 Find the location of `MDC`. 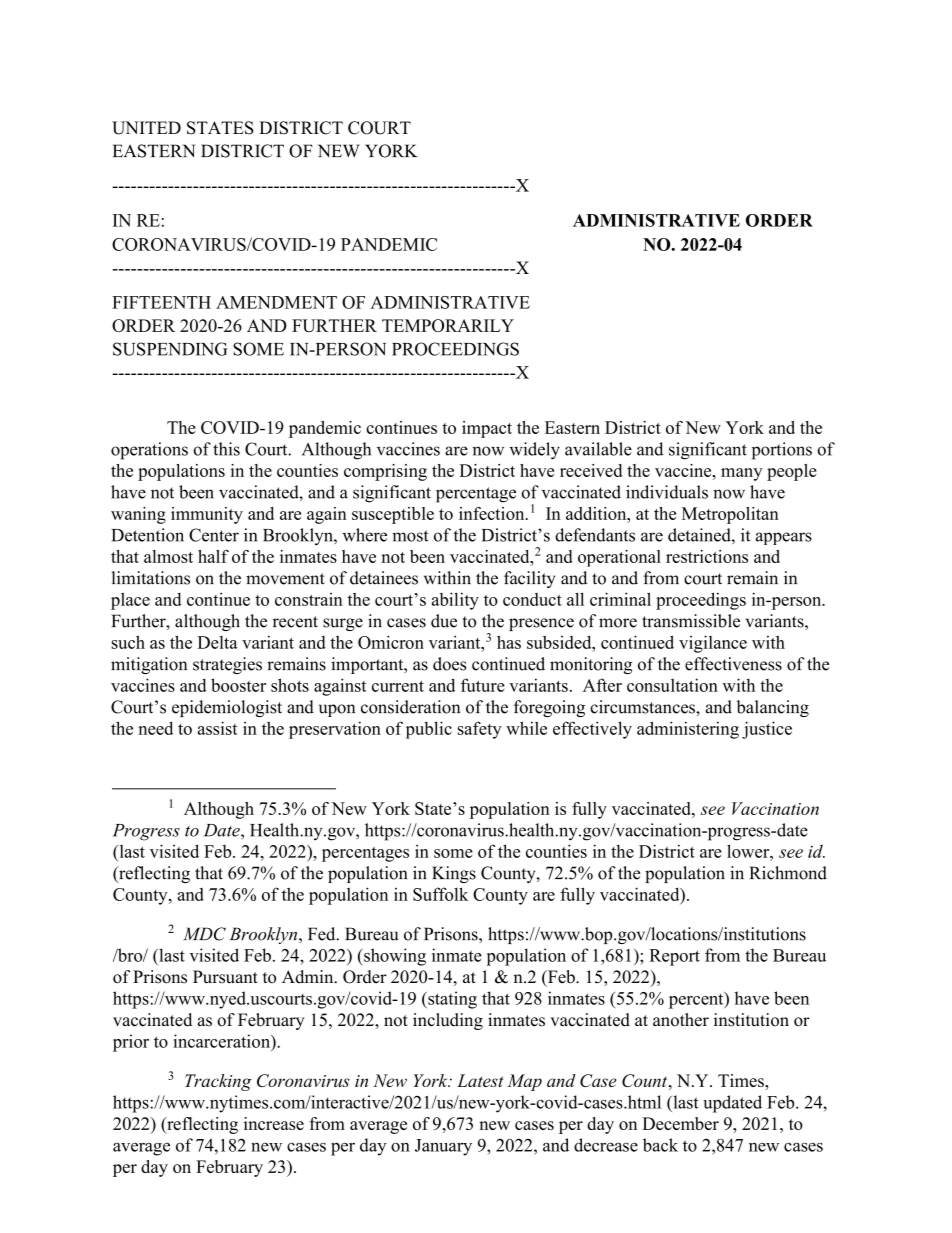

MDC is located at coordinates (204, 934).
